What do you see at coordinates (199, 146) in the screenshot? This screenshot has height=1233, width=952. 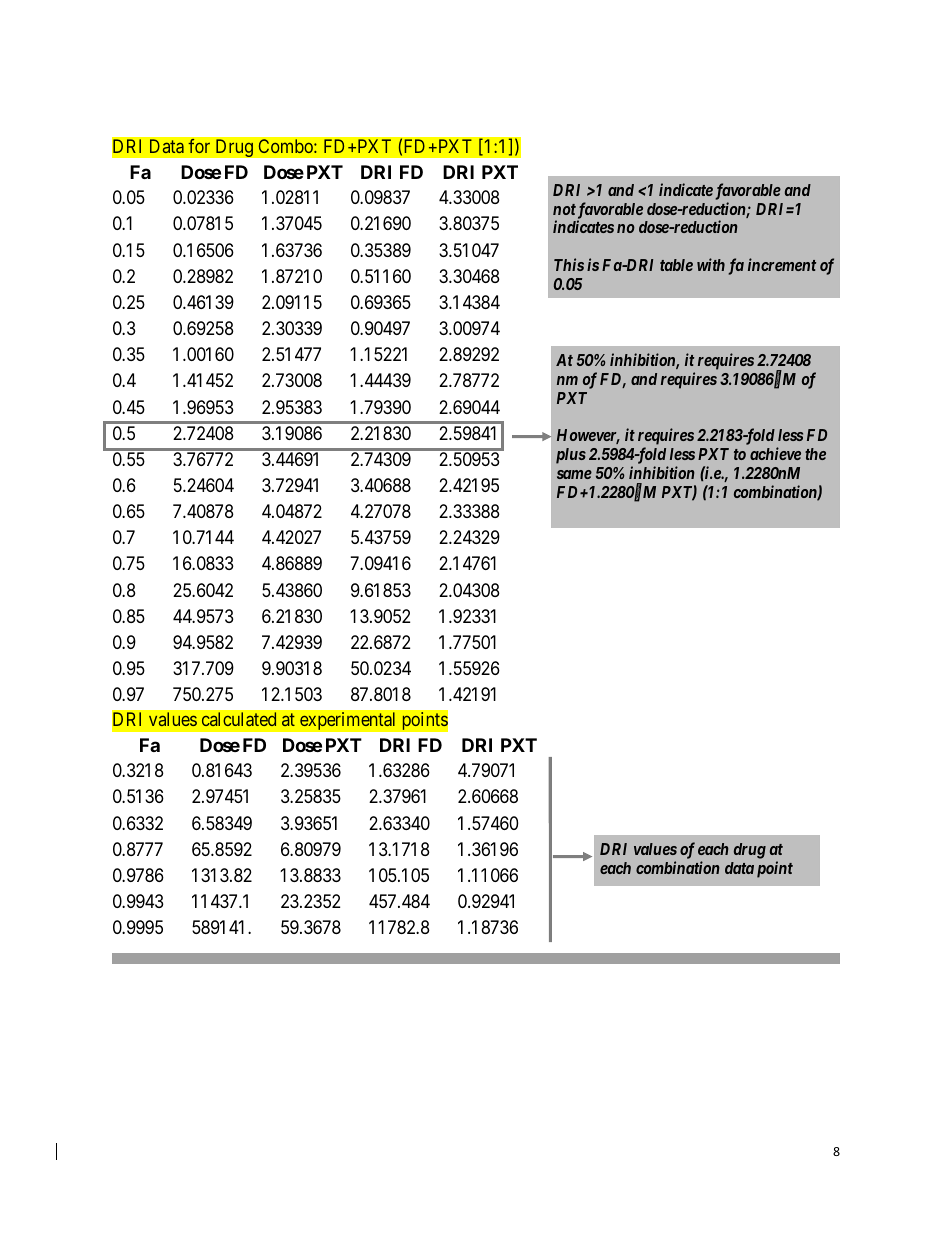 I see `for` at bounding box center [199, 146].
